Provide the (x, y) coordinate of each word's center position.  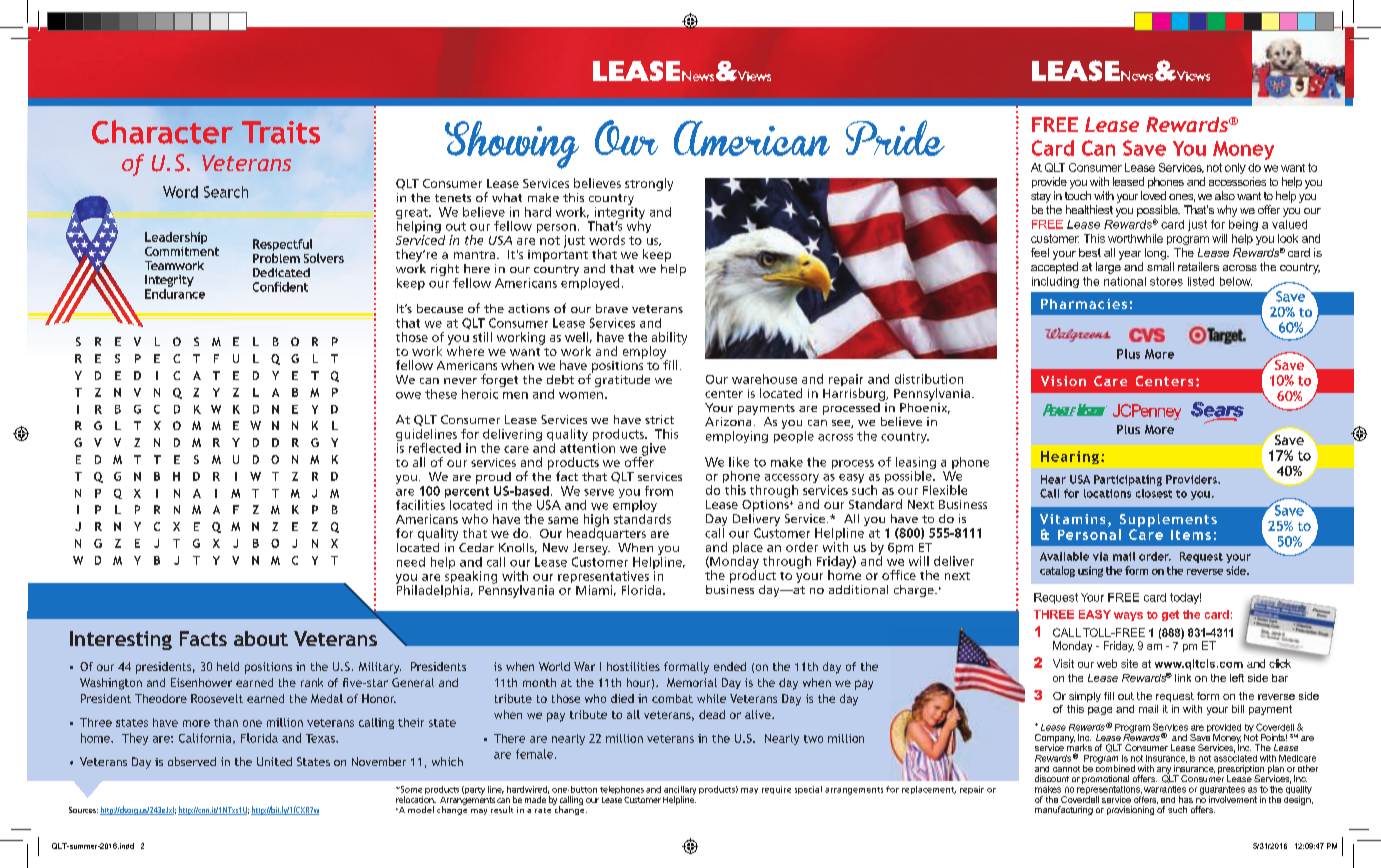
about (261, 638)
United (274, 761)
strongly (649, 184)
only (1235, 168)
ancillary (680, 791)
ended (730, 666)
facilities (421, 503)
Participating (1128, 480)
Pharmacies (1084, 304)
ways (1128, 616)
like (739, 462)
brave (612, 308)
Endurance (175, 292)
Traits (281, 132)
